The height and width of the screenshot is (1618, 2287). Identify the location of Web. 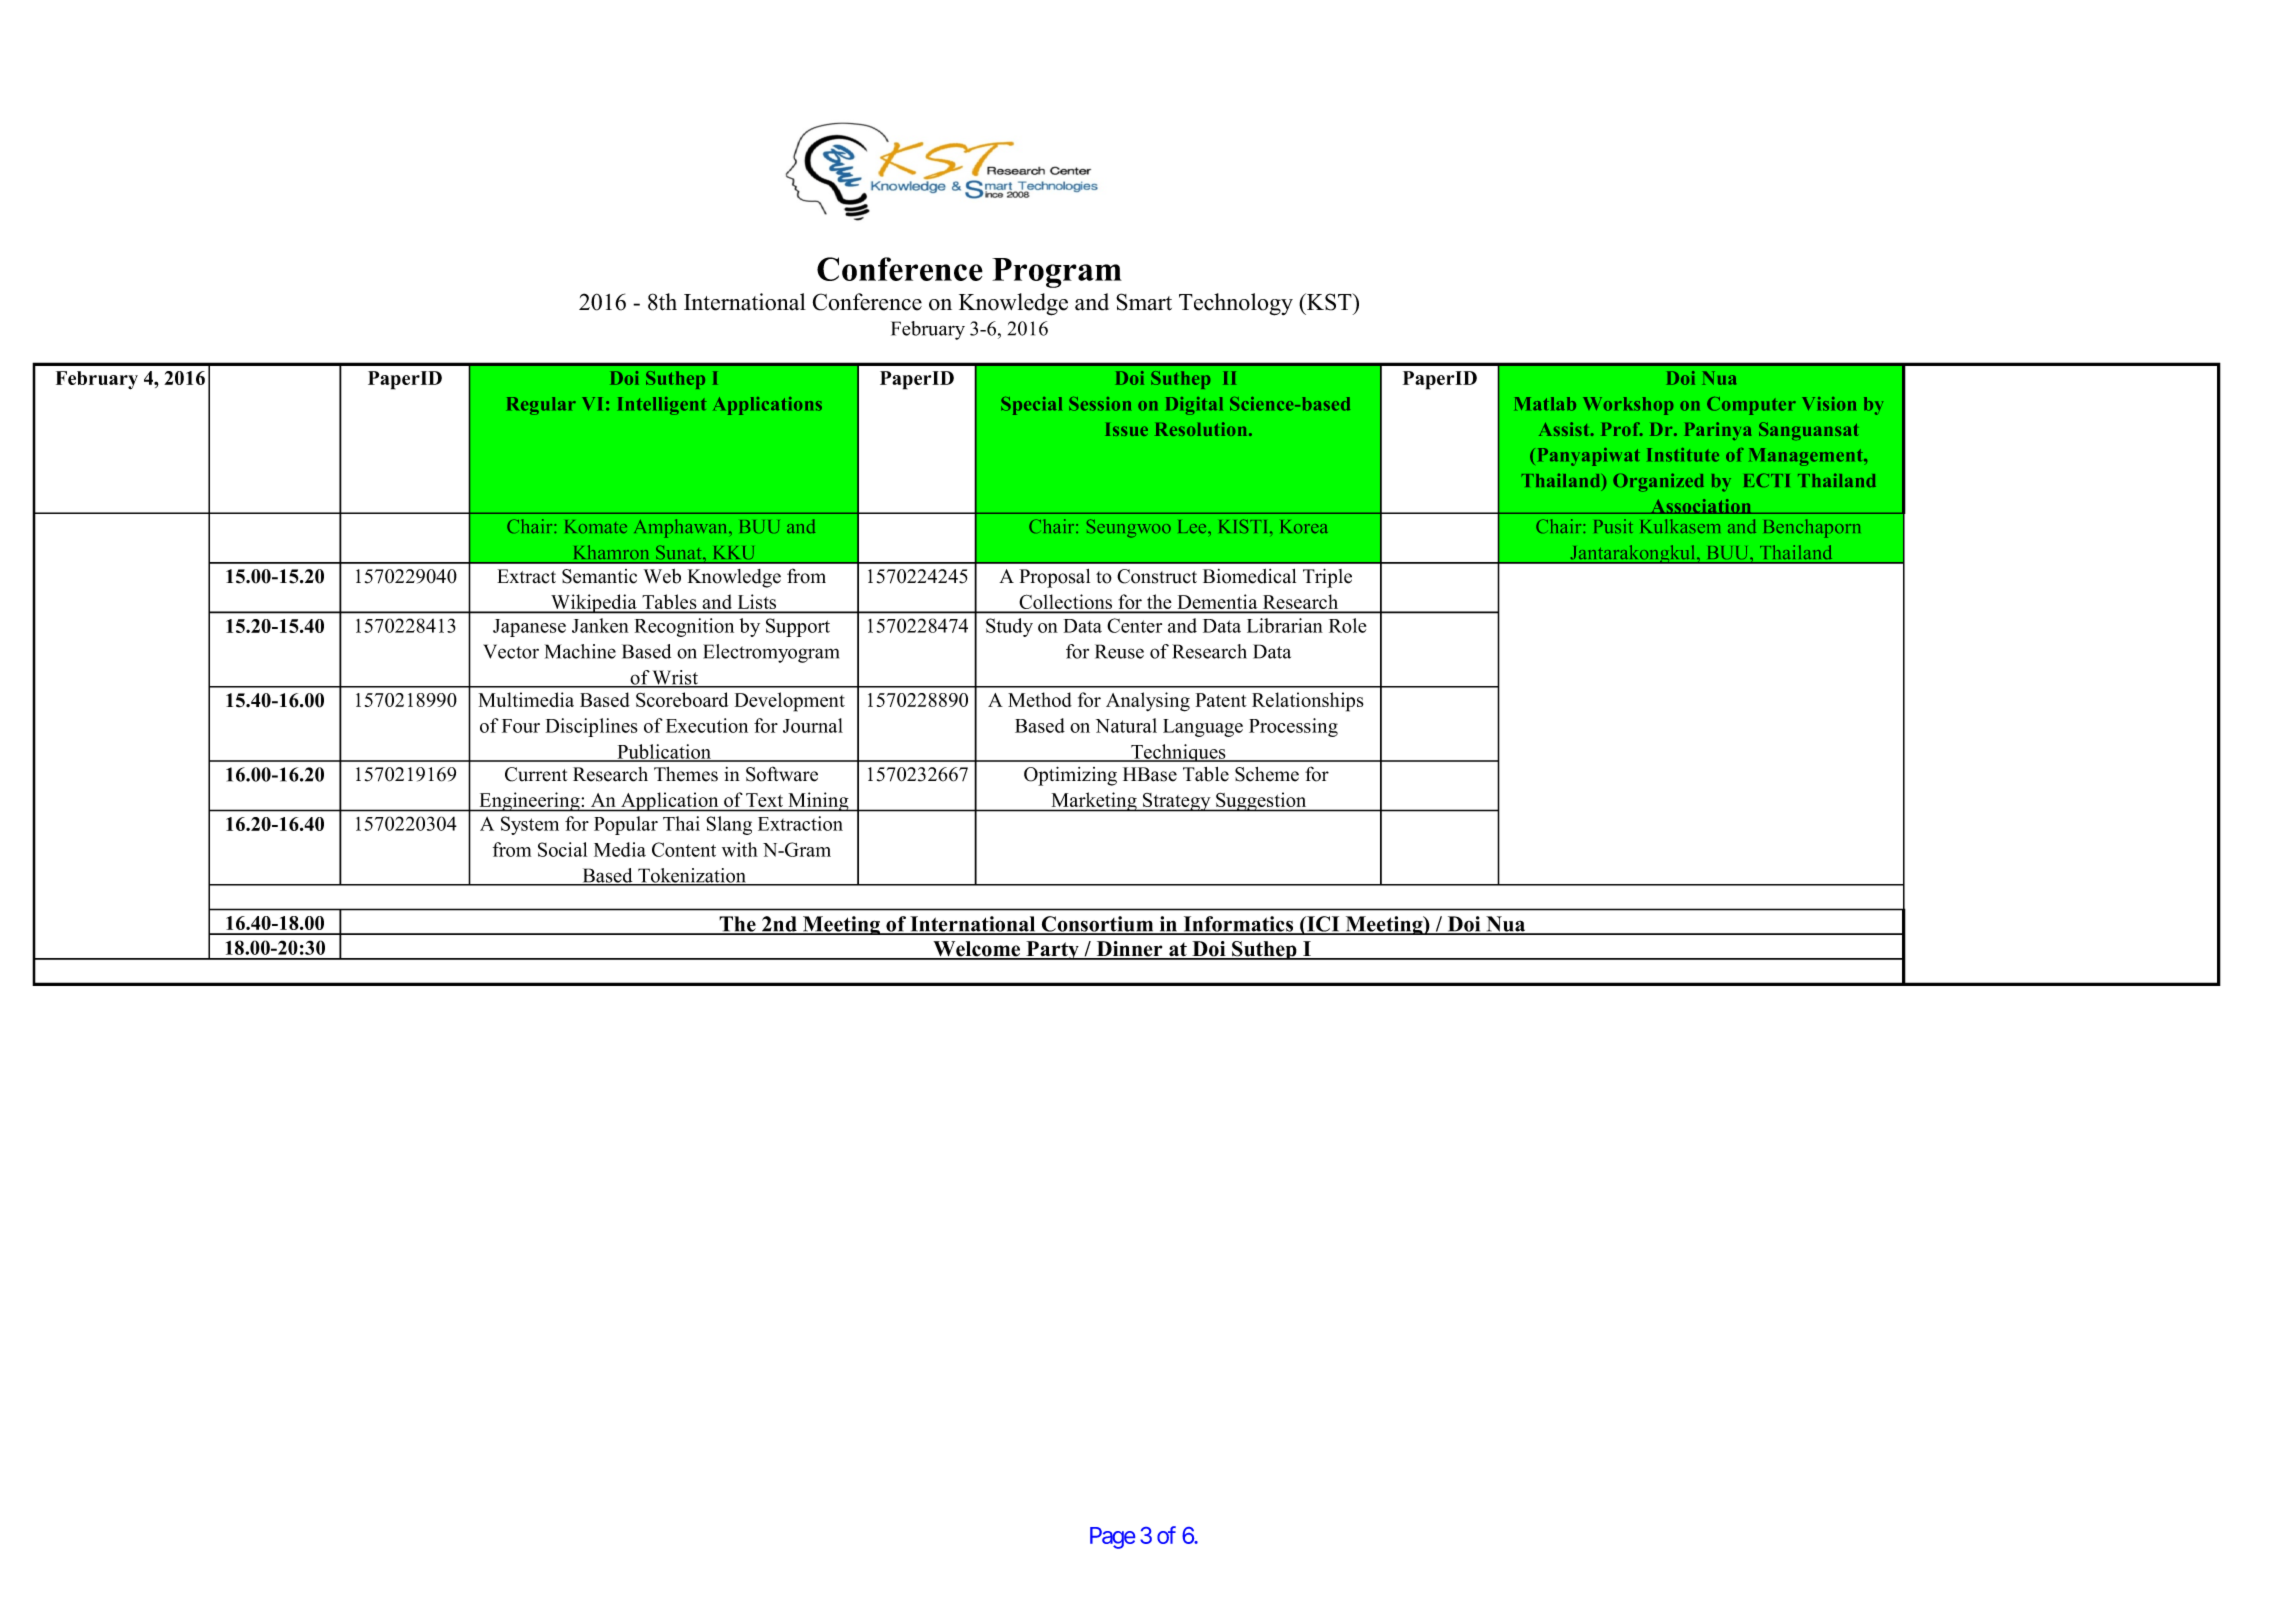
(662, 576).
